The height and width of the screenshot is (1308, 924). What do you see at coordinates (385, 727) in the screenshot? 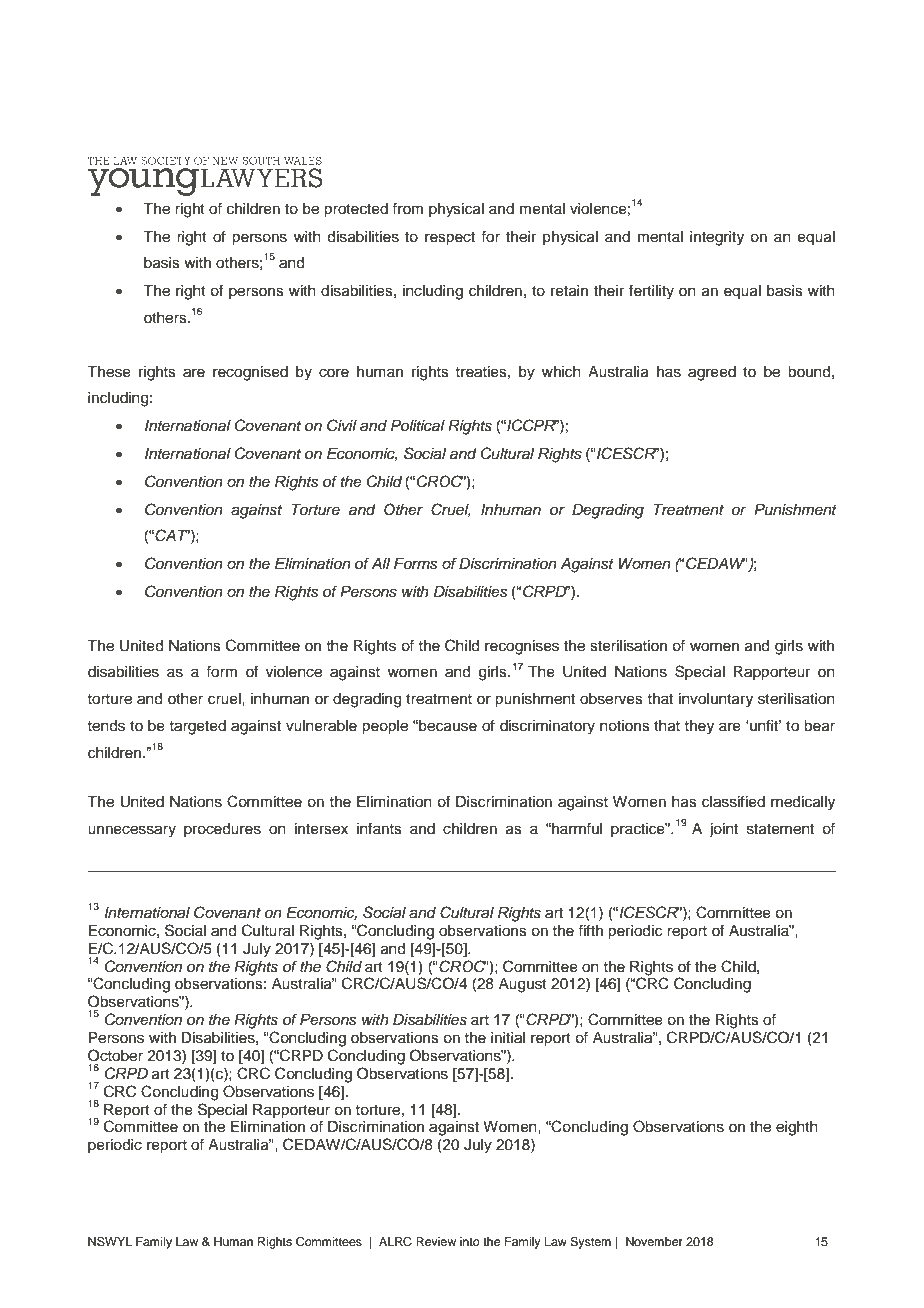
I see `people` at bounding box center [385, 727].
